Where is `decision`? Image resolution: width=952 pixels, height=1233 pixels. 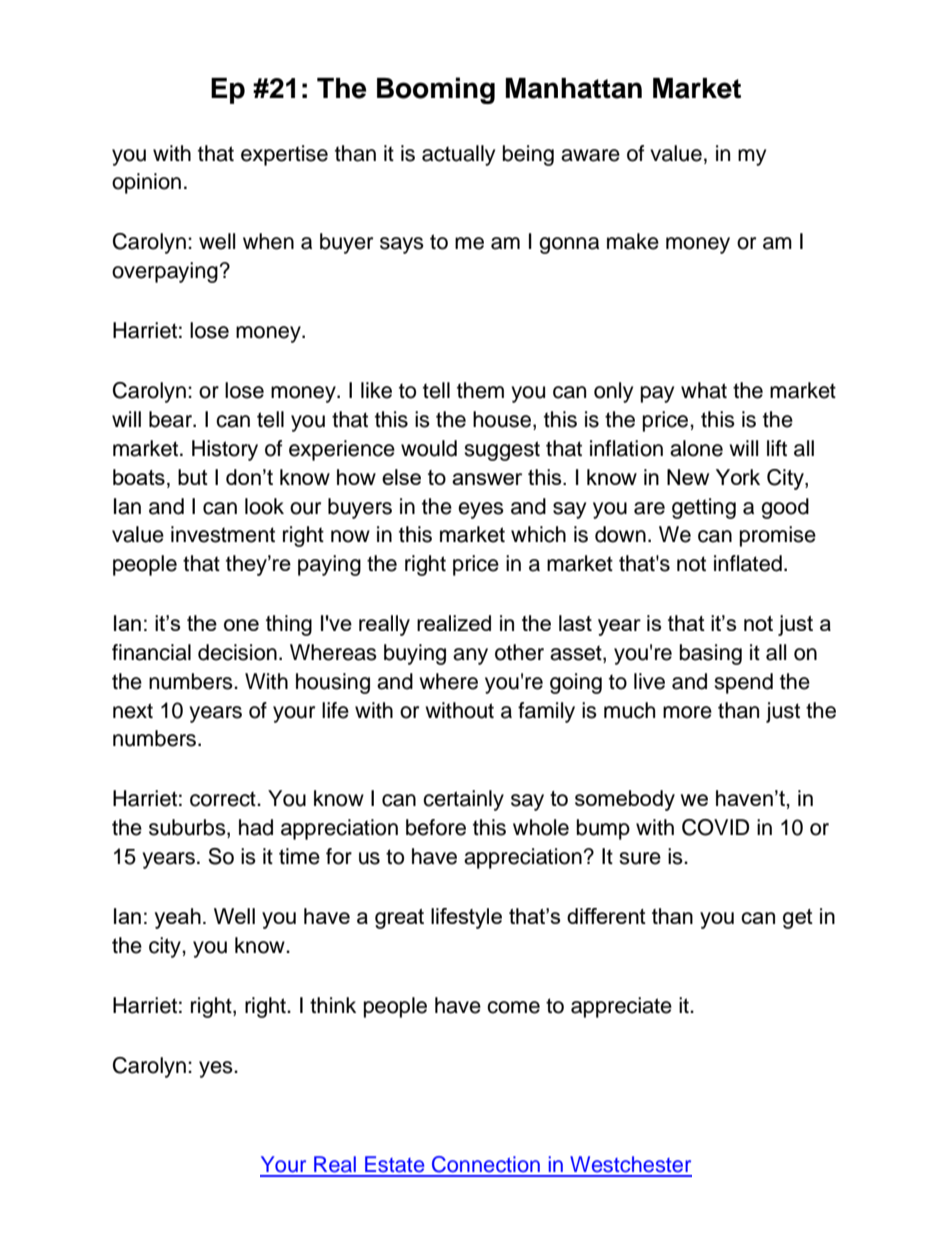
decision is located at coordinates (237, 652).
